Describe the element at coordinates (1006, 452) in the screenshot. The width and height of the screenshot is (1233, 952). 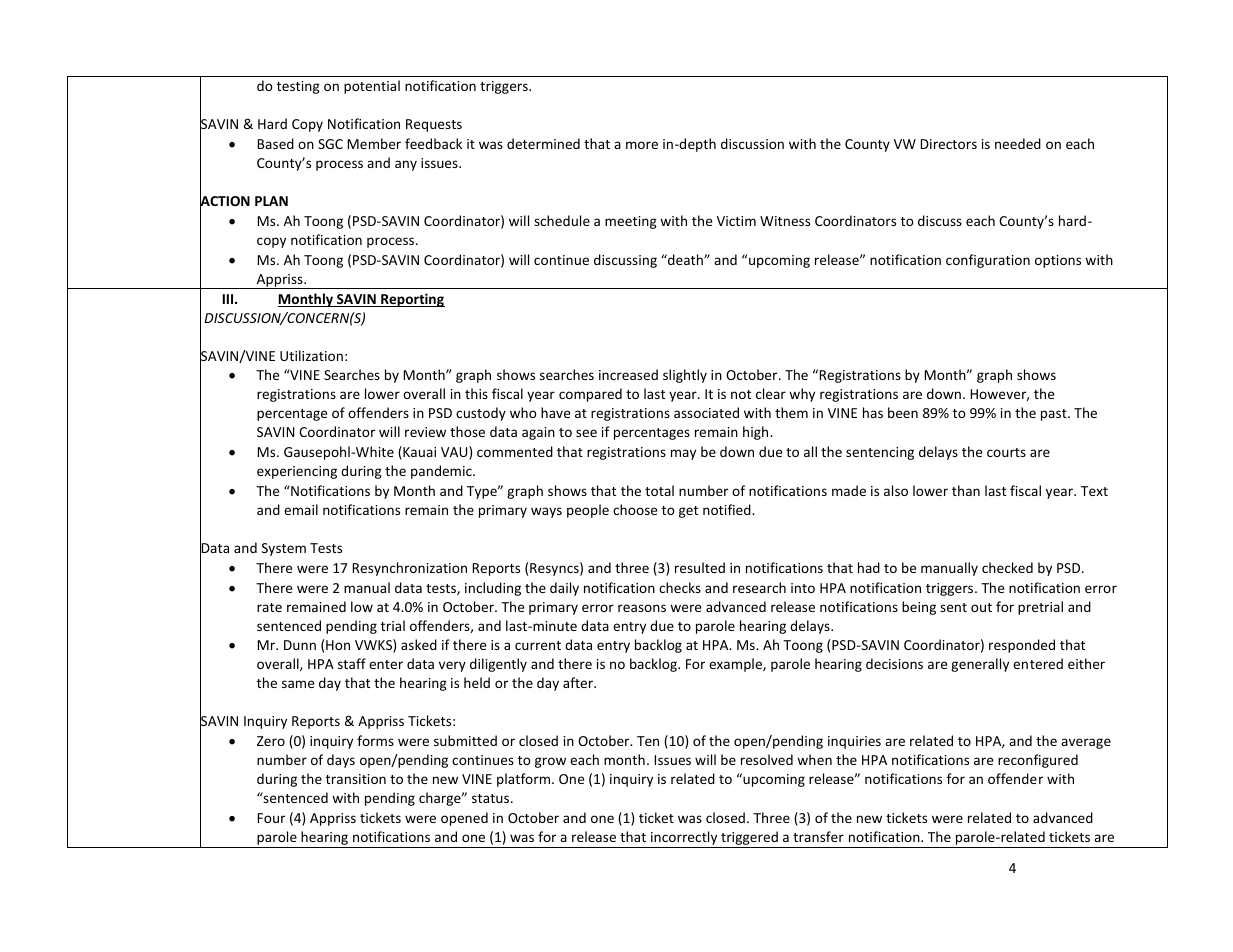
I see `courts` at that location.
